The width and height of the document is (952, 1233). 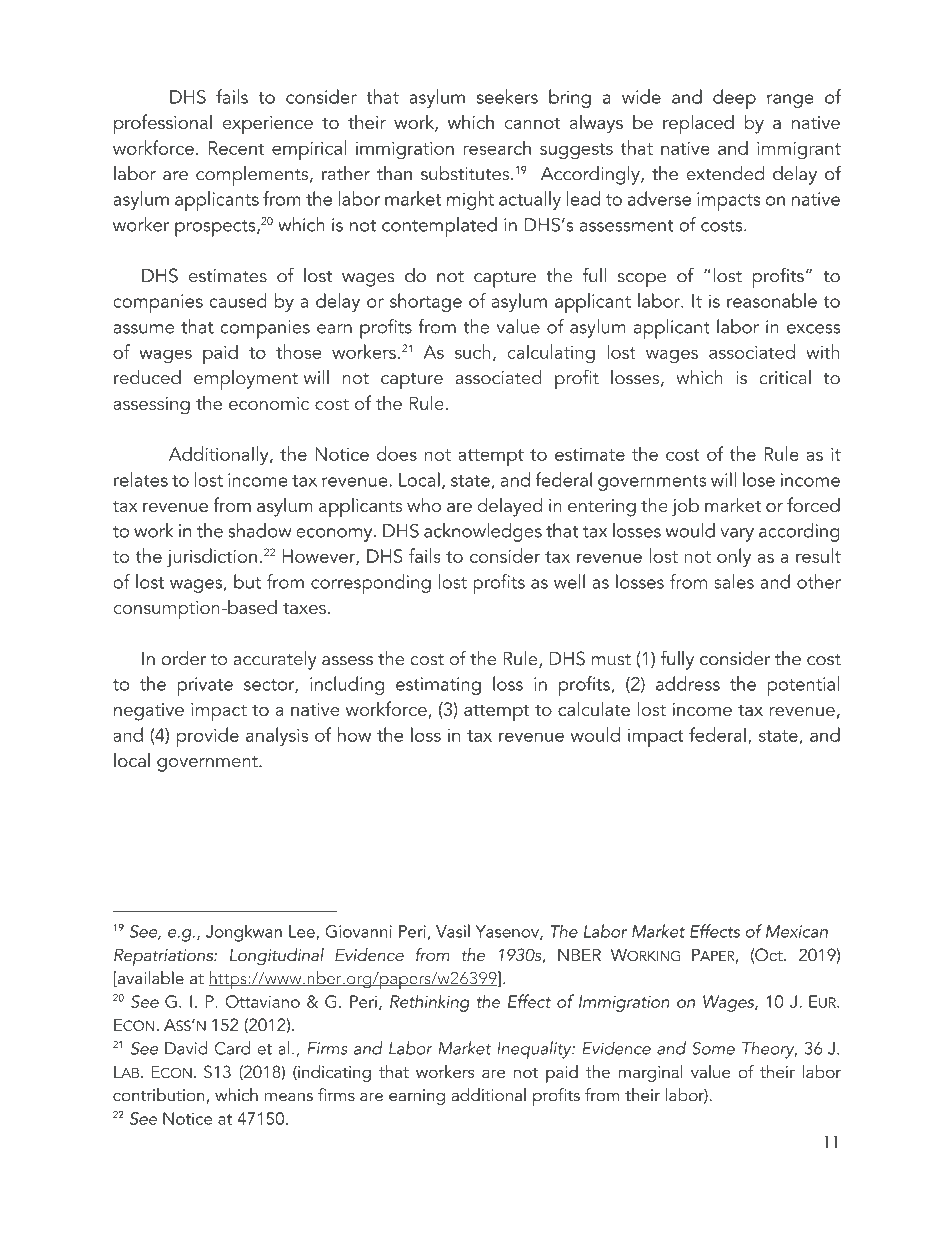 What do you see at coordinates (797, 931) in the document?
I see `Mexican` at bounding box center [797, 931].
